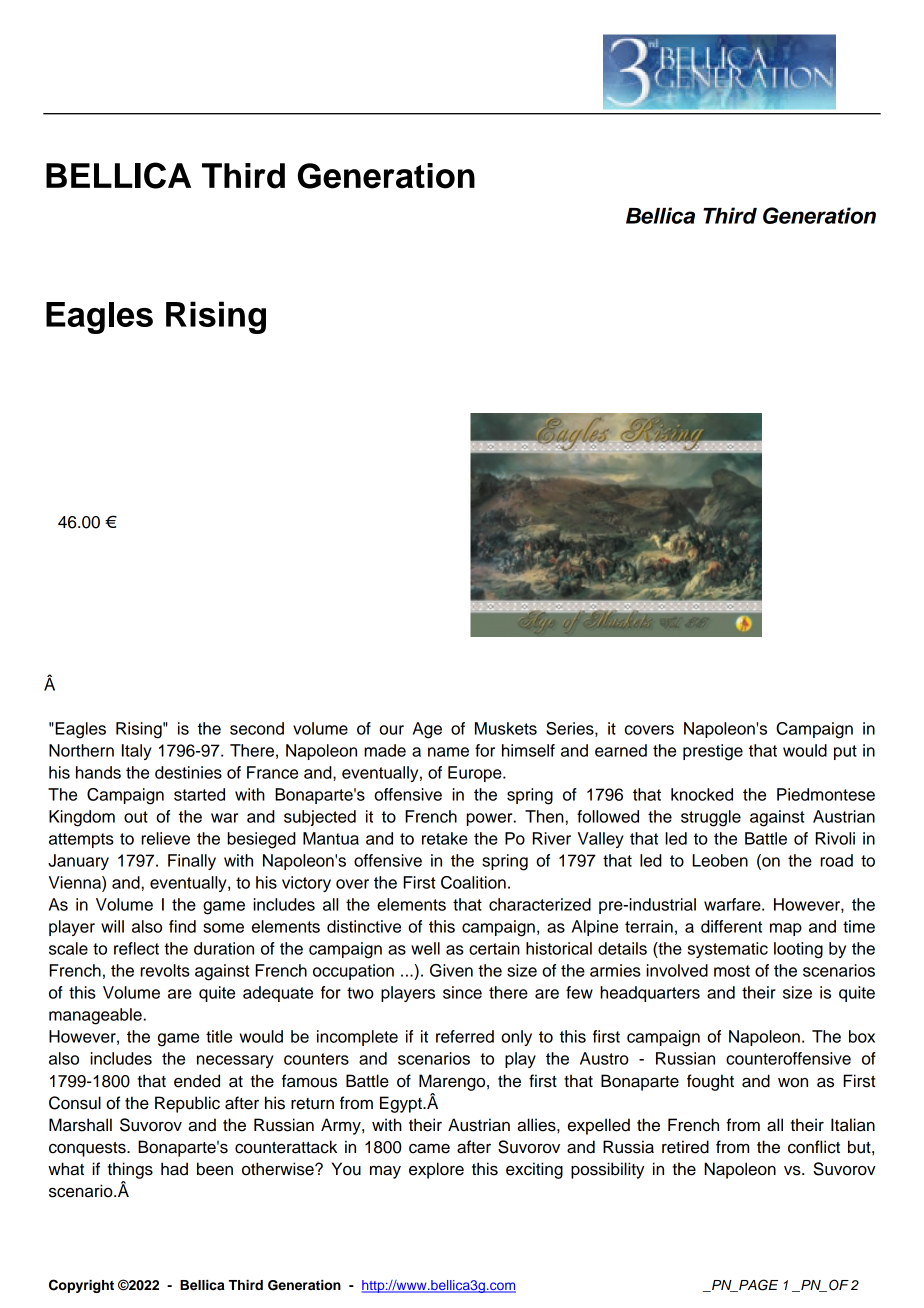  Describe the element at coordinates (814, 1147) in the page. I see `conflict` at that location.
